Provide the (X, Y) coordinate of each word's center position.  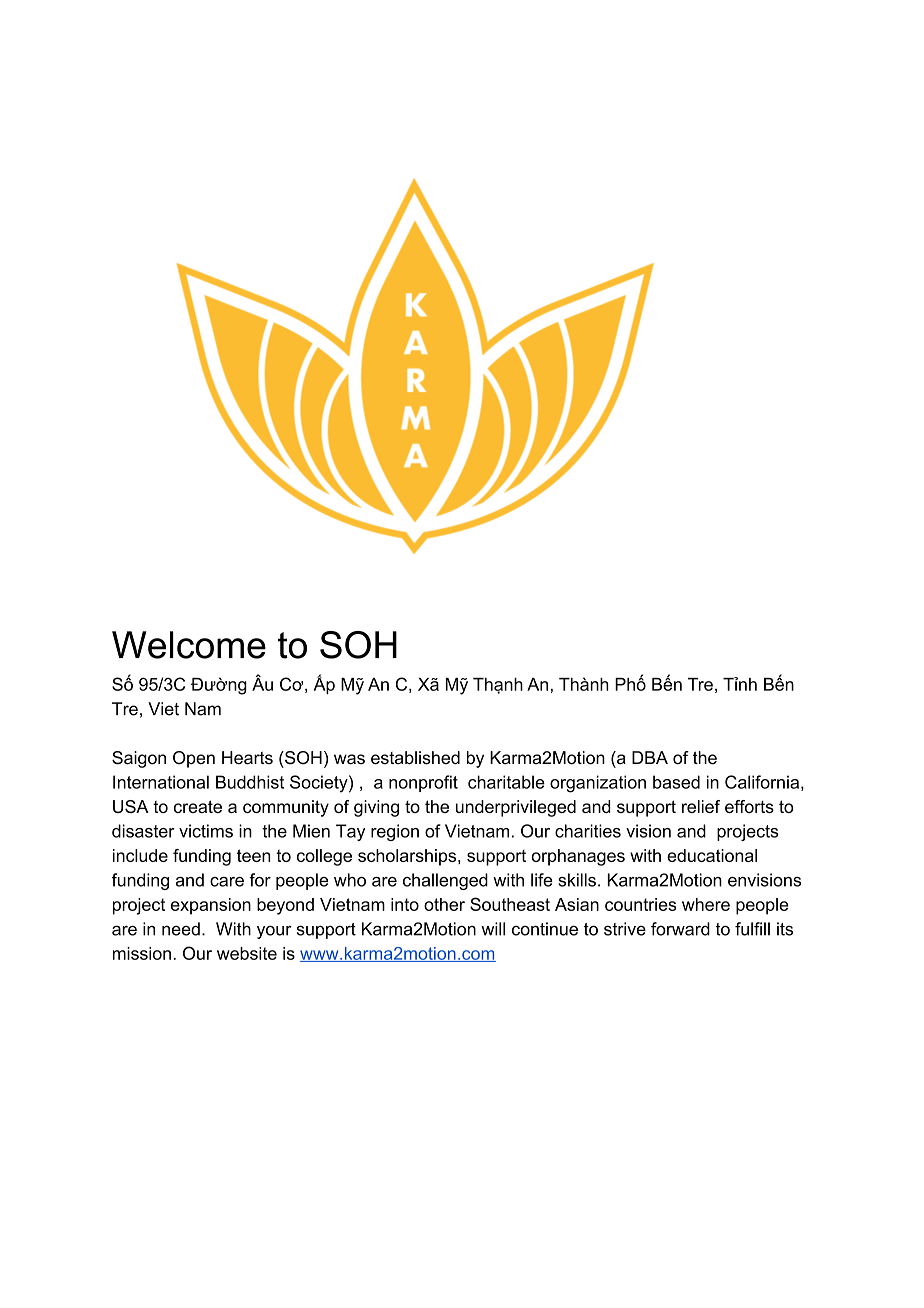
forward (680, 929)
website (247, 953)
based (676, 782)
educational (712, 855)
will (493, 929)
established (415, 758)
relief (701, 806)
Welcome (189, 645)
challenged (445, 881)
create (198, 806)
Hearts (247, 758)
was (349, 759)
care (227, 882)
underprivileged (516, 808)
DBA (650, 757)
